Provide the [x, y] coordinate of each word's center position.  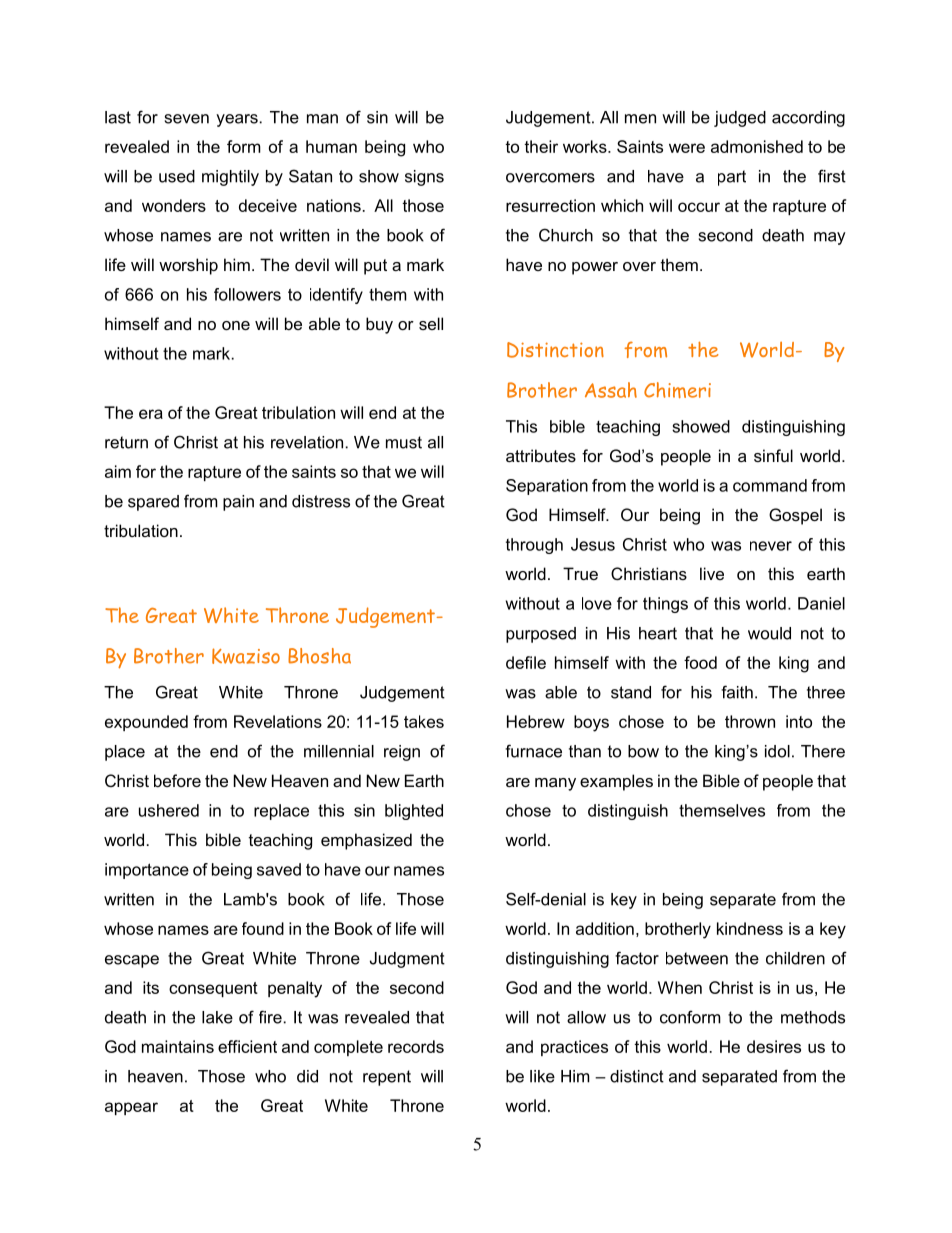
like [542, 1076]
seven [187, 119]
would [769, 633]
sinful [773, 455]
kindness [750, 928]
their [541, 146]
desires [774, 1046]
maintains [178, 1046]
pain [238, 503]
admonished [757, 146]
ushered [169, 810]
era [151, 414]
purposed [541, 635]
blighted [414, 812]
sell [431, 323]
